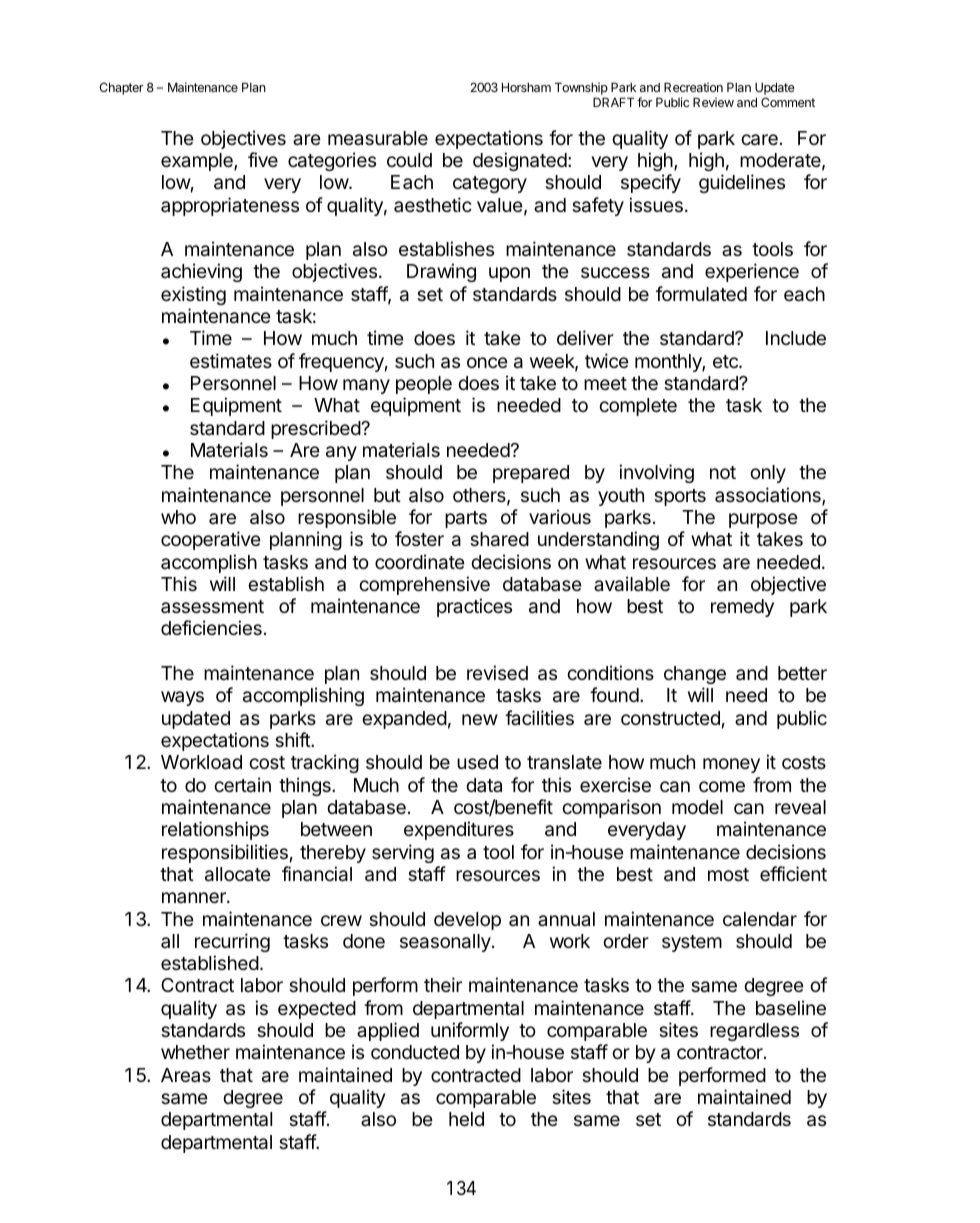  Describe the element at coordinates (723, 472) in the page. I see `not` at that location.
